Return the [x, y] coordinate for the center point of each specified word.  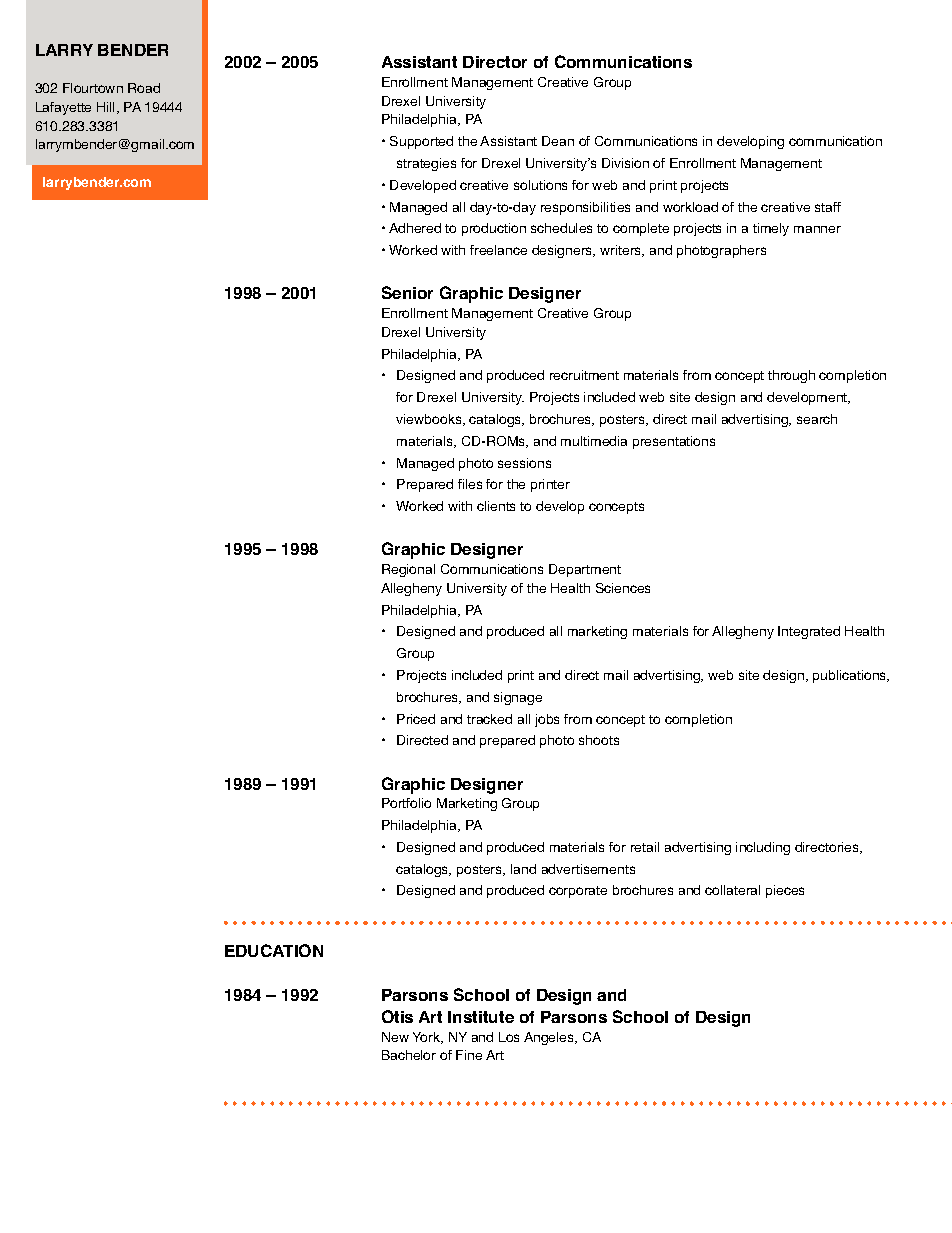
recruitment [584, 375]
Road [144, 88]
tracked [489, 719]
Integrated [809, 632]
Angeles [550, 1038]
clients [496, 506]
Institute [481, 1017]
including [763, 848]
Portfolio [406, 803]
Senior [407, 292]
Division [625, 163]
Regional [408, 570]
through [791, 376]
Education [274, 950]
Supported [421, 142]
